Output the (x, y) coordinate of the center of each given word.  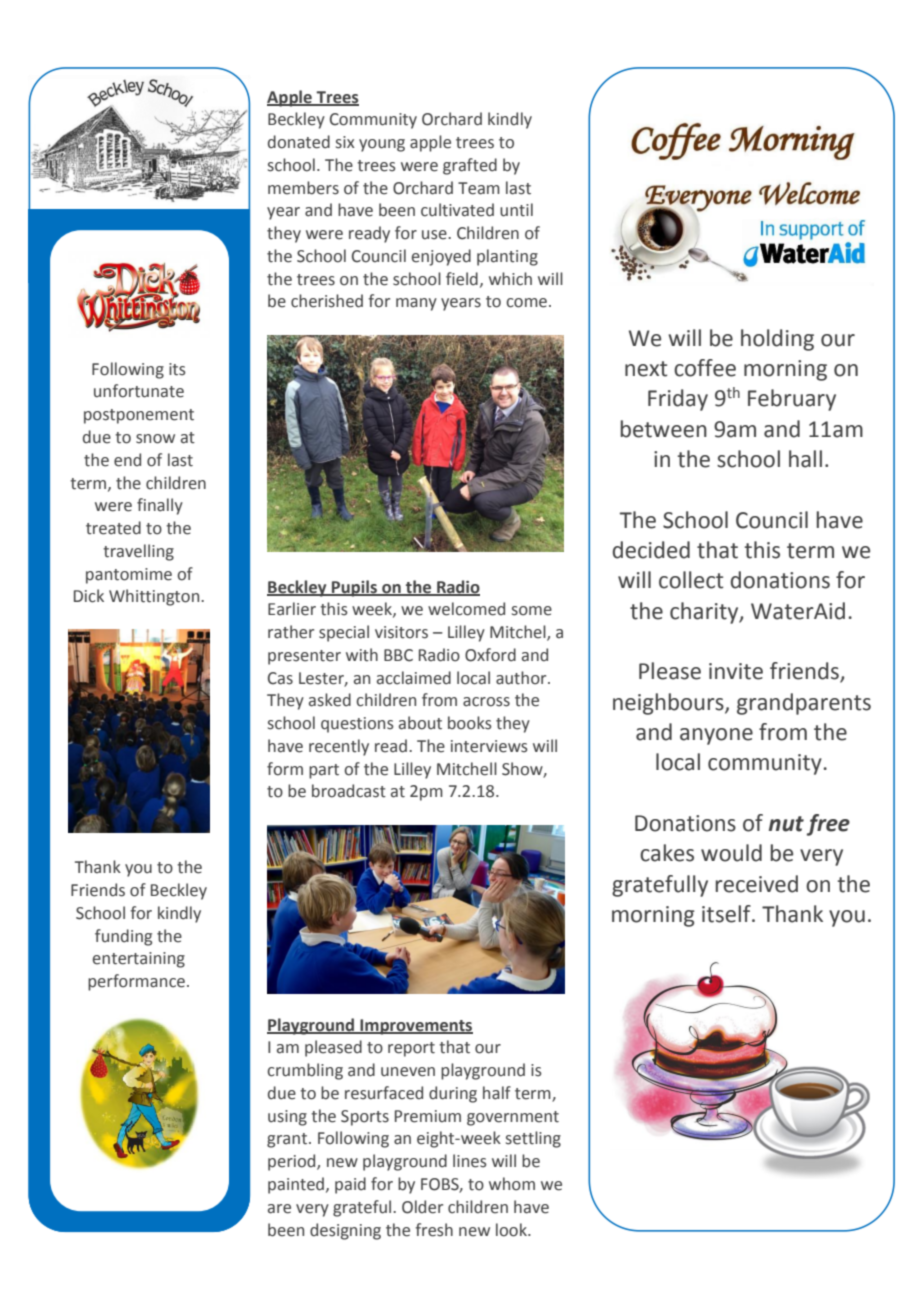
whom (512, 1184)
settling (533, 1139)
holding (777, 340)
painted (297, 1185)
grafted (470, 166)
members (303, 188)
